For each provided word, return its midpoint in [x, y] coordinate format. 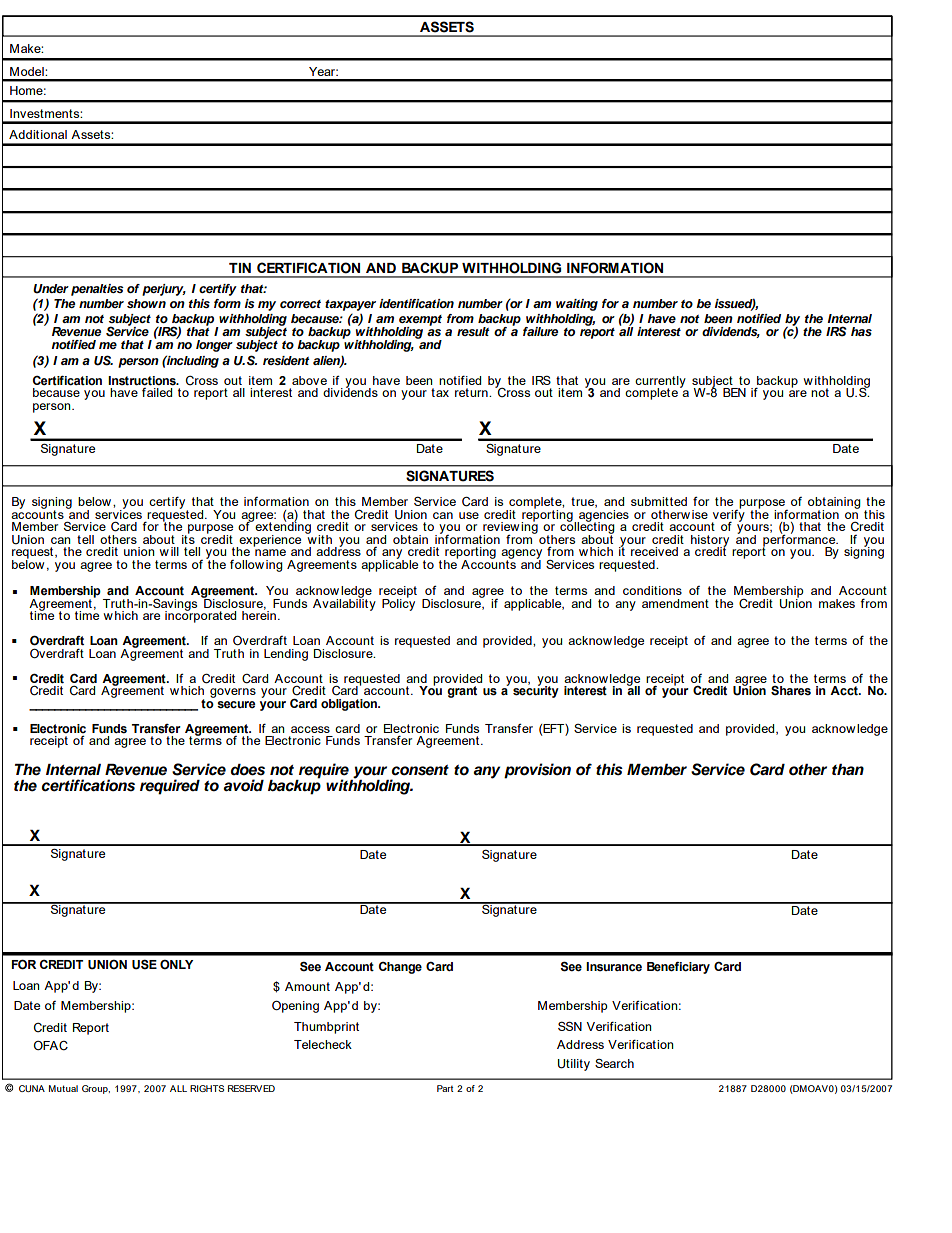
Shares [791, 691]
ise [700, 514]
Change [400, 968]
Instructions [143, 381]
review [501, 526]
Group [96, 1089]
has [861, 331]
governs [233, 693]
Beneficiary [678, 968]
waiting [577, 305]
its [188, 538]
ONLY [176, 965]
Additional [38, 134]
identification [416, 303]
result [473, 331]
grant [462, 692]
